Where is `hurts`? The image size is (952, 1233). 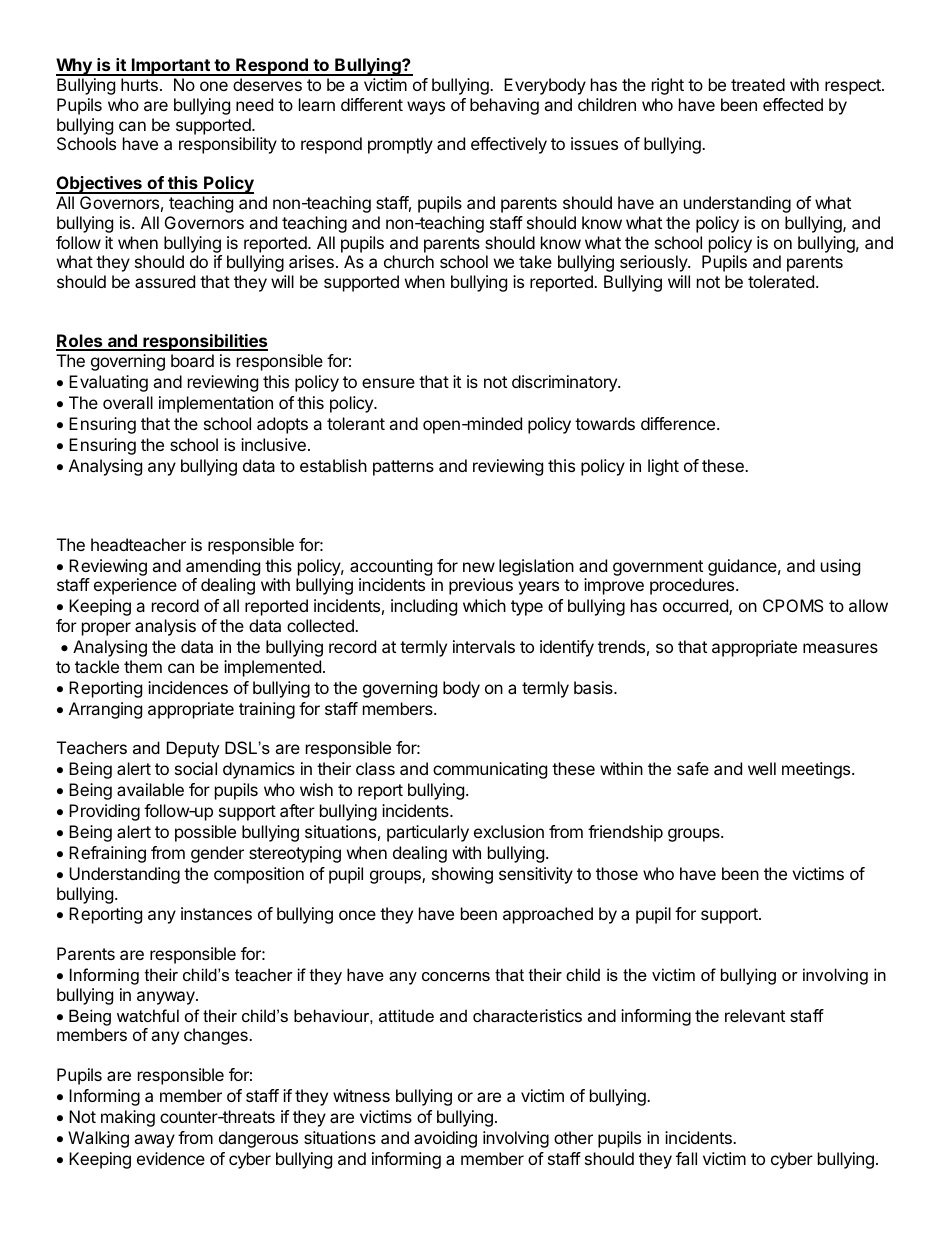
hurts is located at coordinates (139, 84).
